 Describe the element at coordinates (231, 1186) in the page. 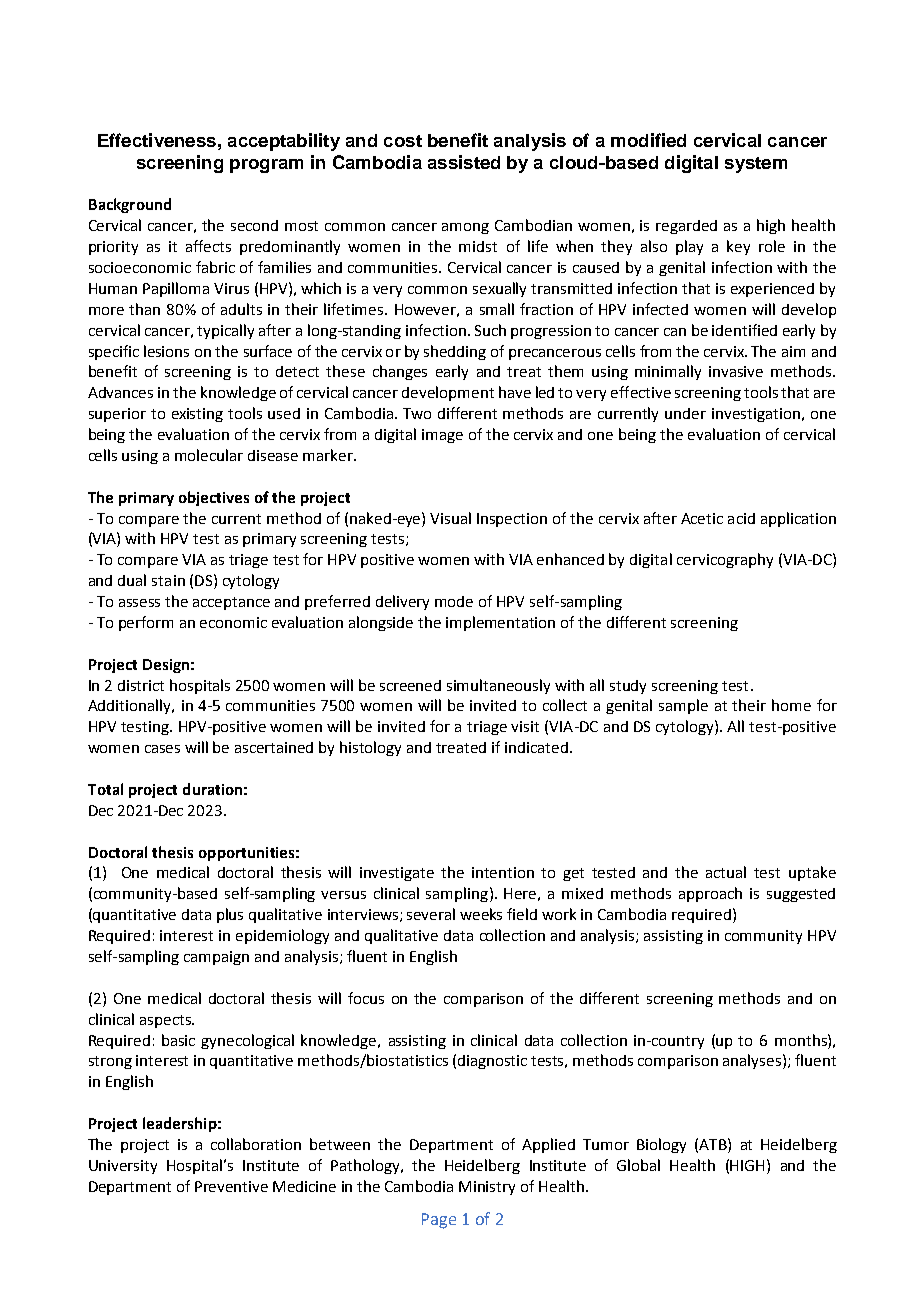

I see `Preventive` at that location.
